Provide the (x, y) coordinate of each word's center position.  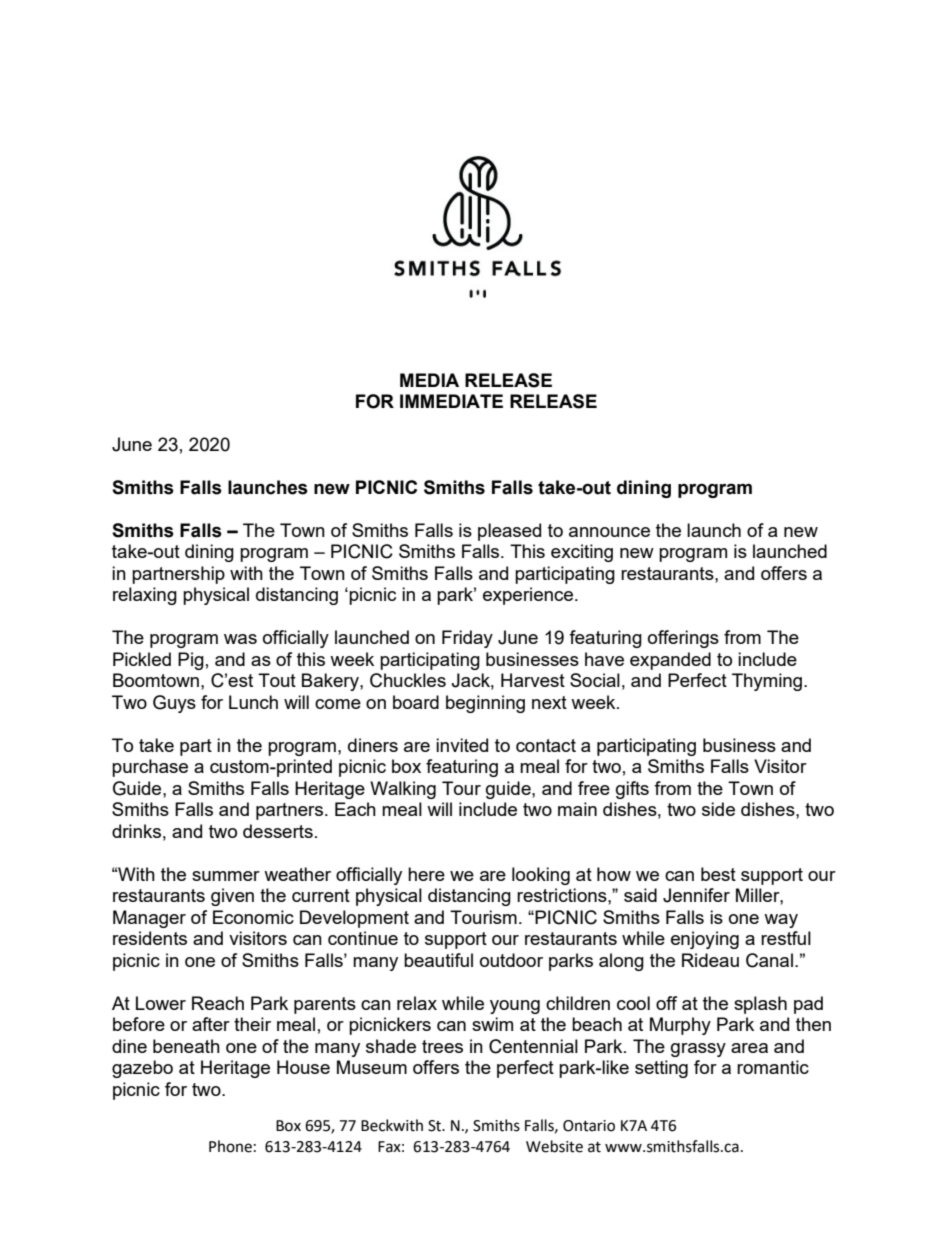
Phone (230, 1146)
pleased (509, 532)
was (240, 639)
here (426, 874)
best (718, 874)
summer (226, 876)
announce (609, 532)
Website (554, 1146)
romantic (773, 1067)
